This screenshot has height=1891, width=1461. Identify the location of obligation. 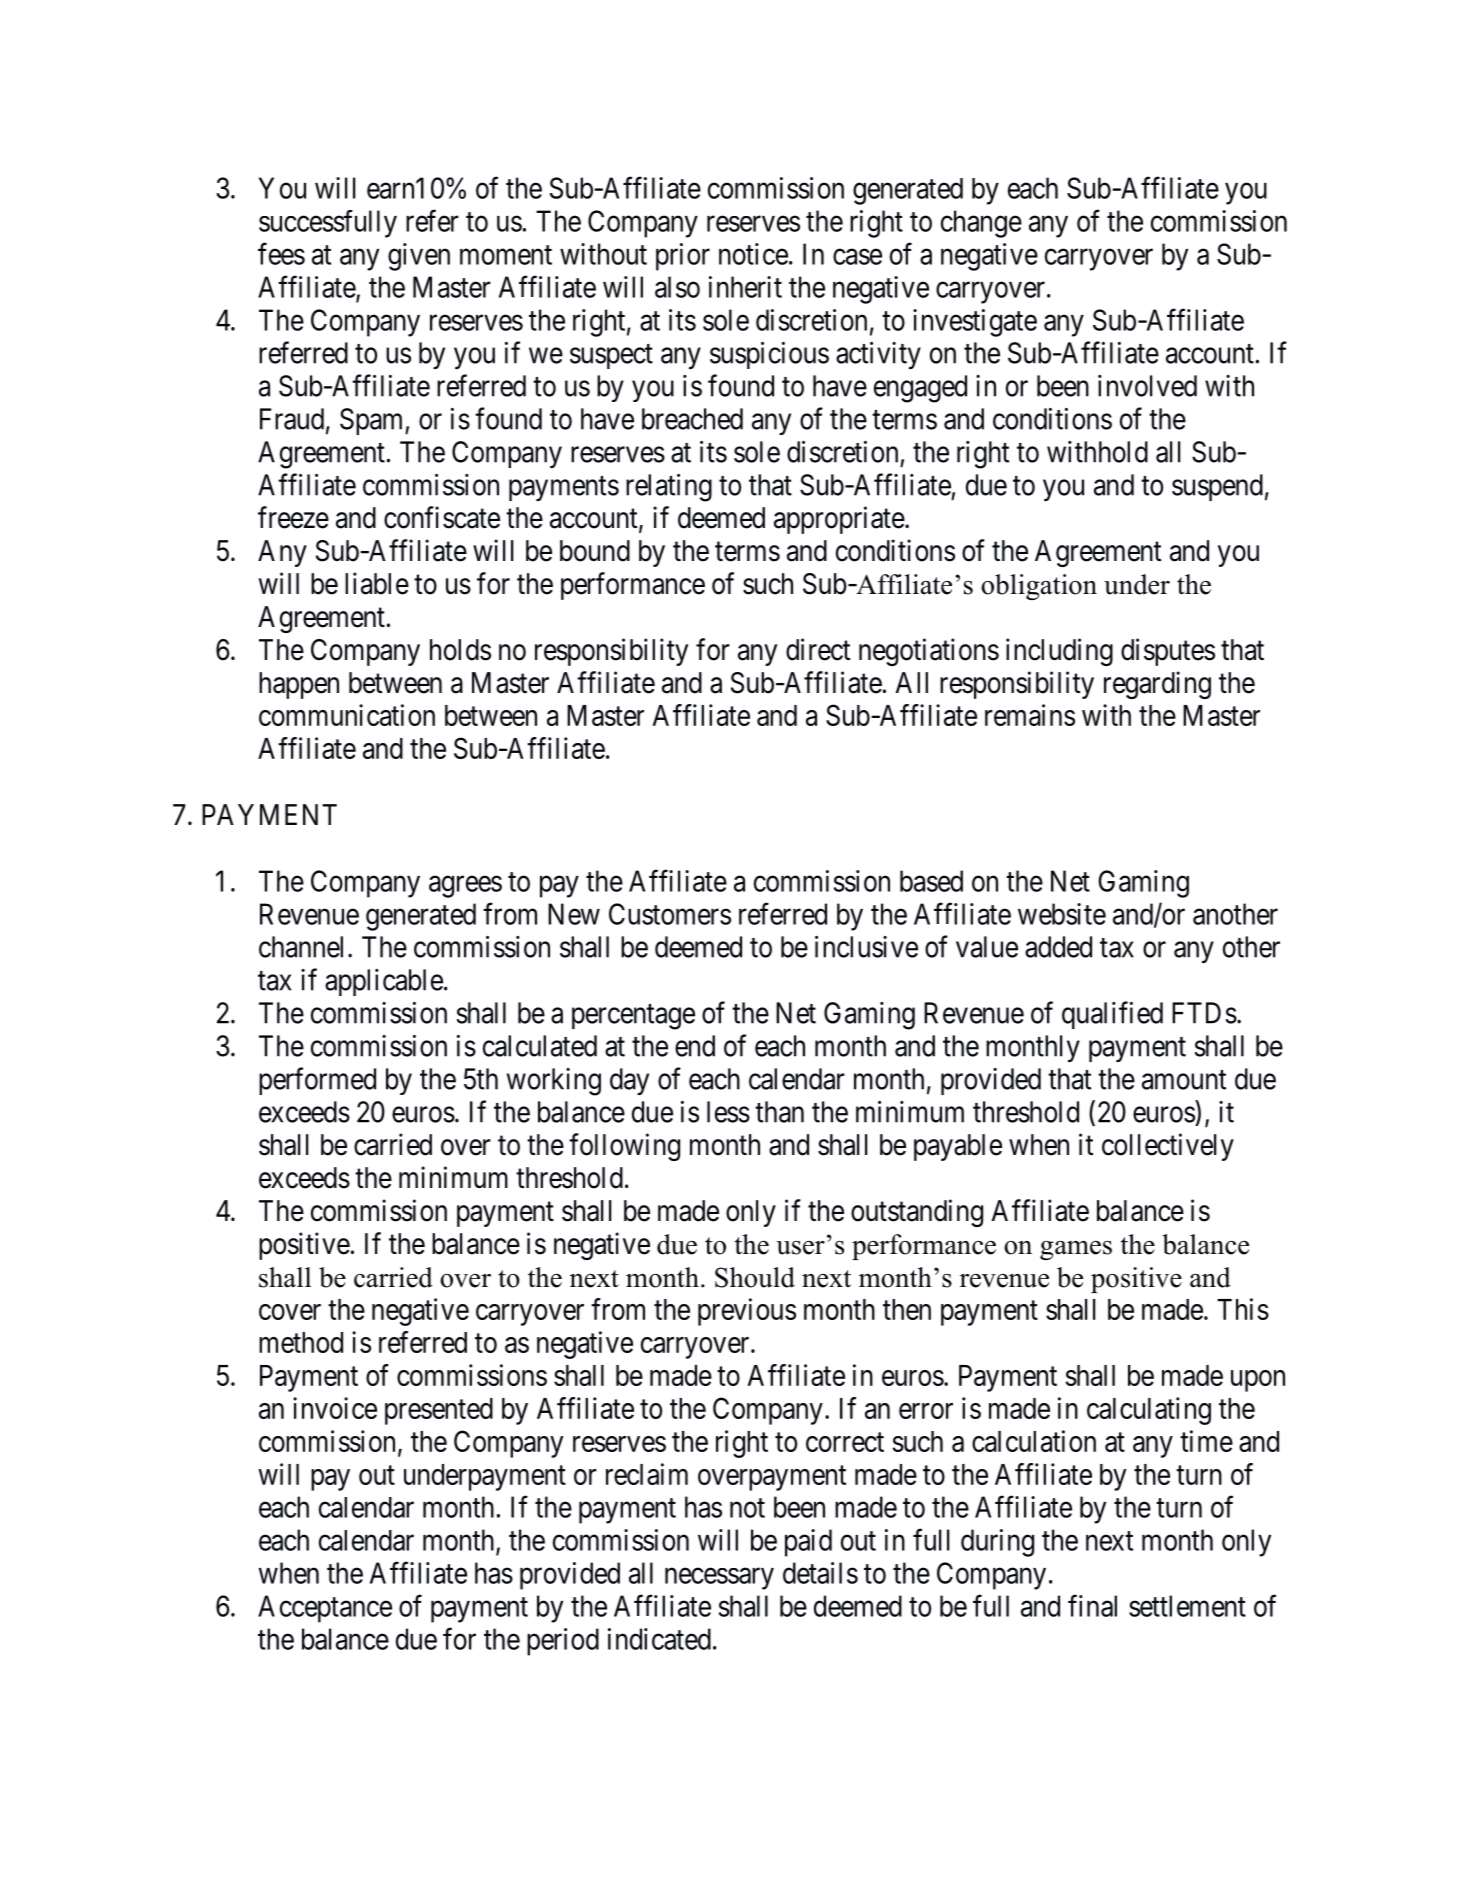
(1039, 587).
